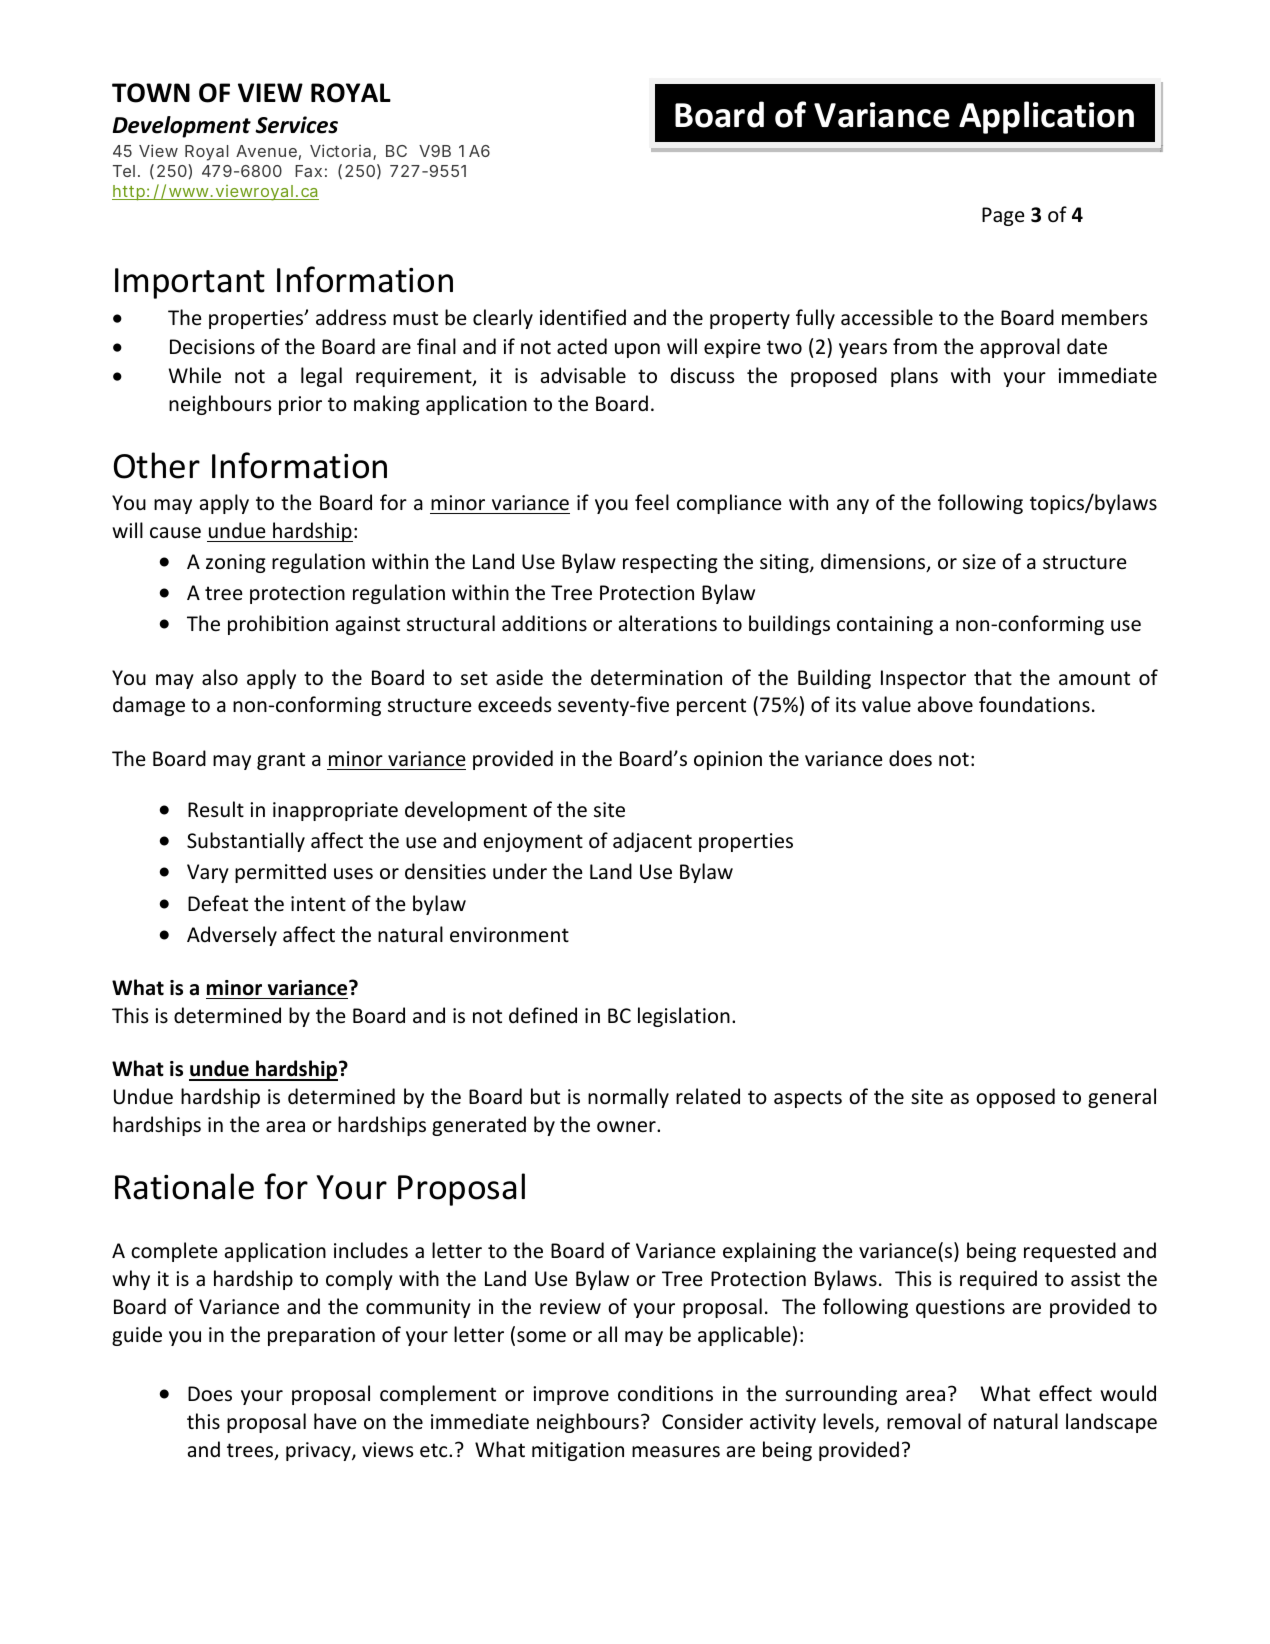 This screenshot has width=1270, height=1644. What do you see at coordinates (1034, 704) in the screenshot?
I see `foundations` at bounding box center [1034, 704].
